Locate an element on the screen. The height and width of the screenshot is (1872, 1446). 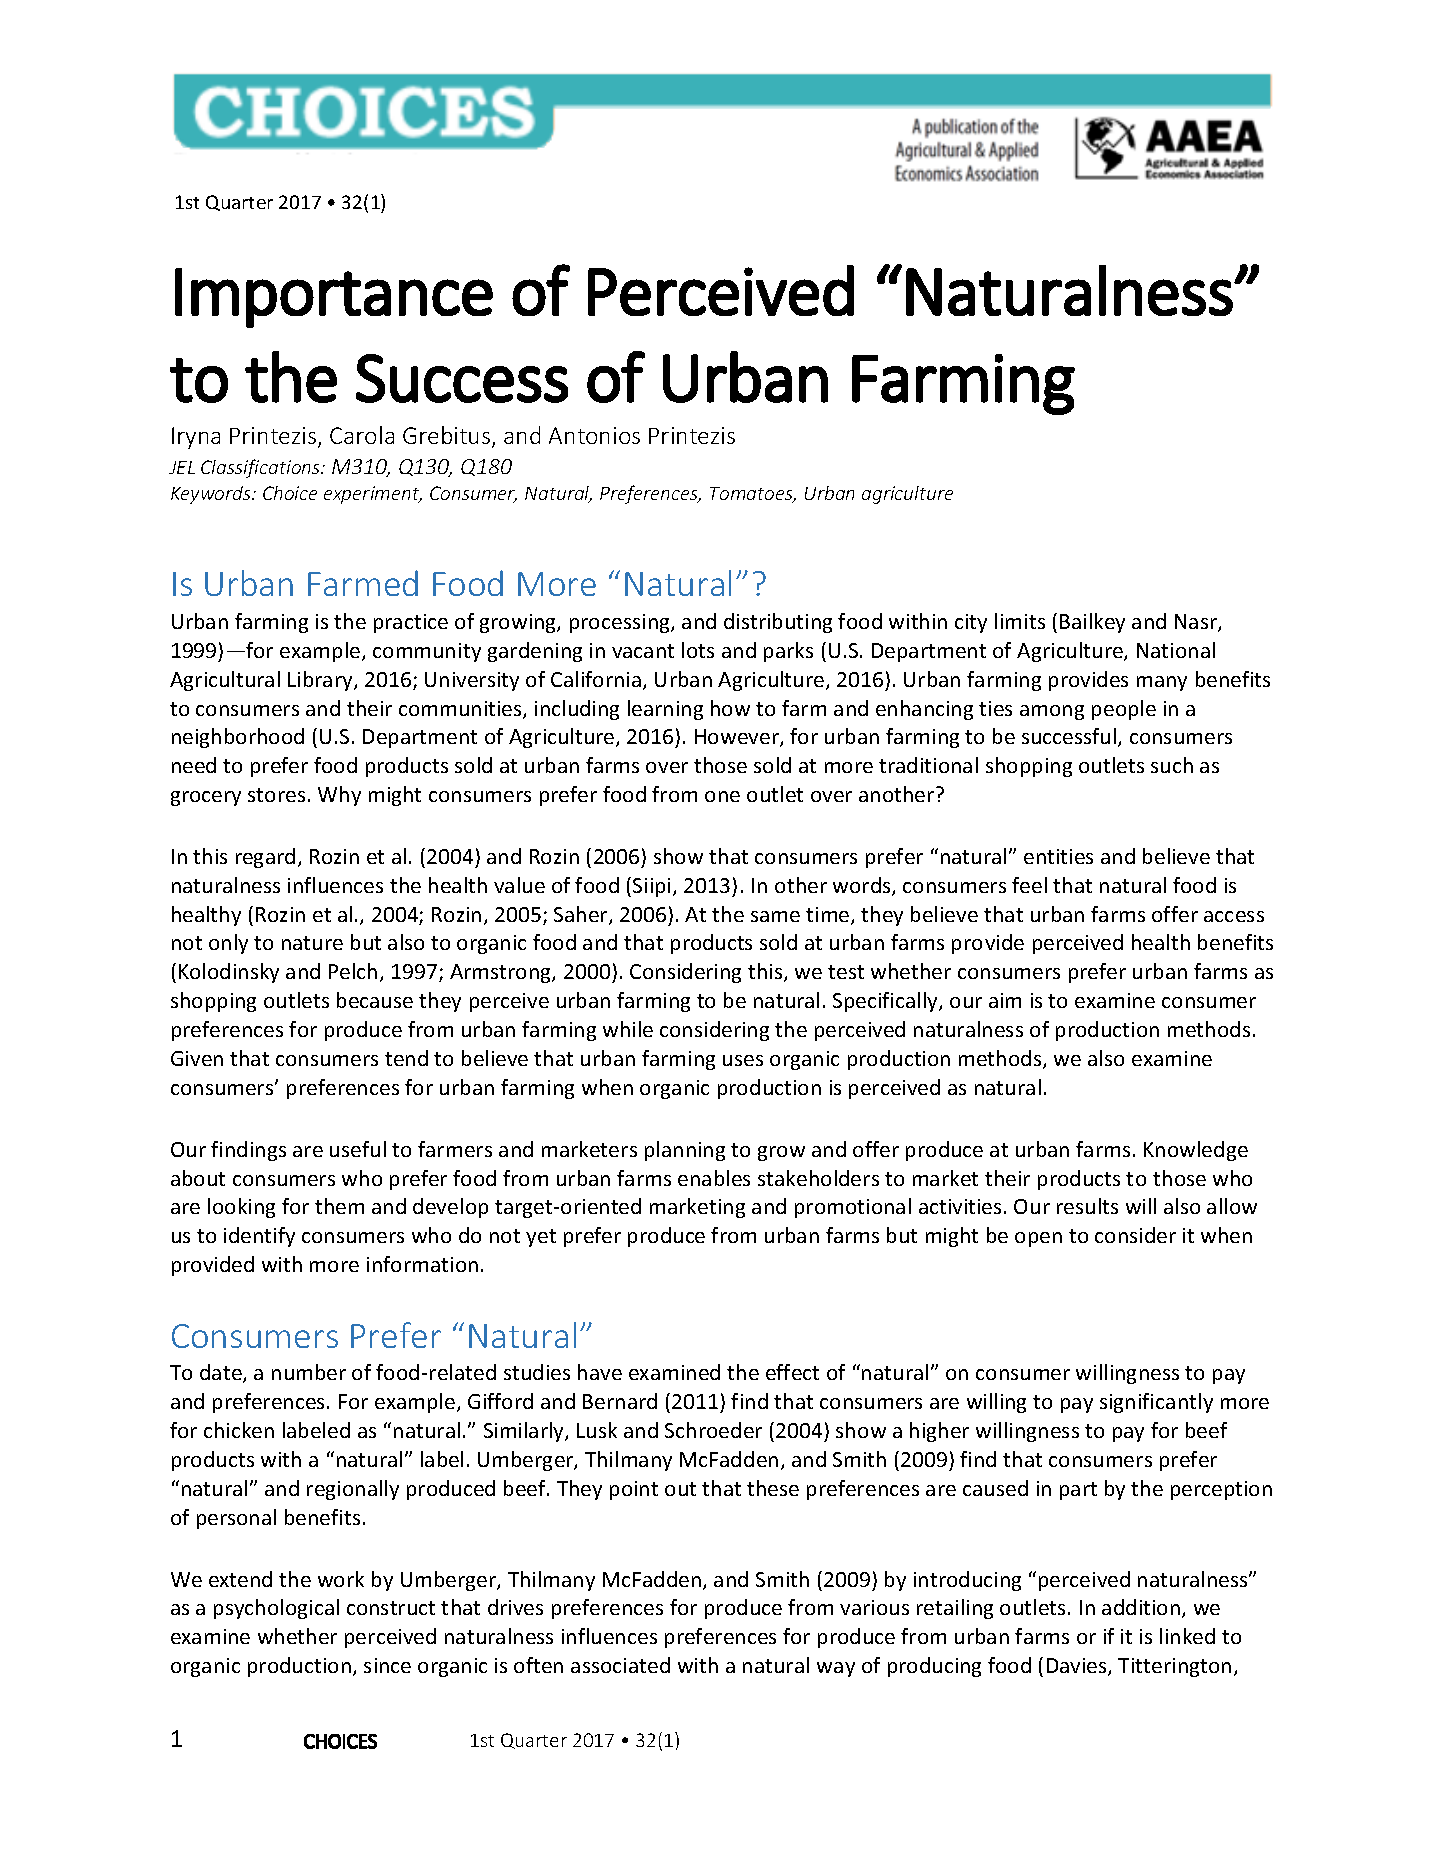
while is located at coordinates (628, 1029).
